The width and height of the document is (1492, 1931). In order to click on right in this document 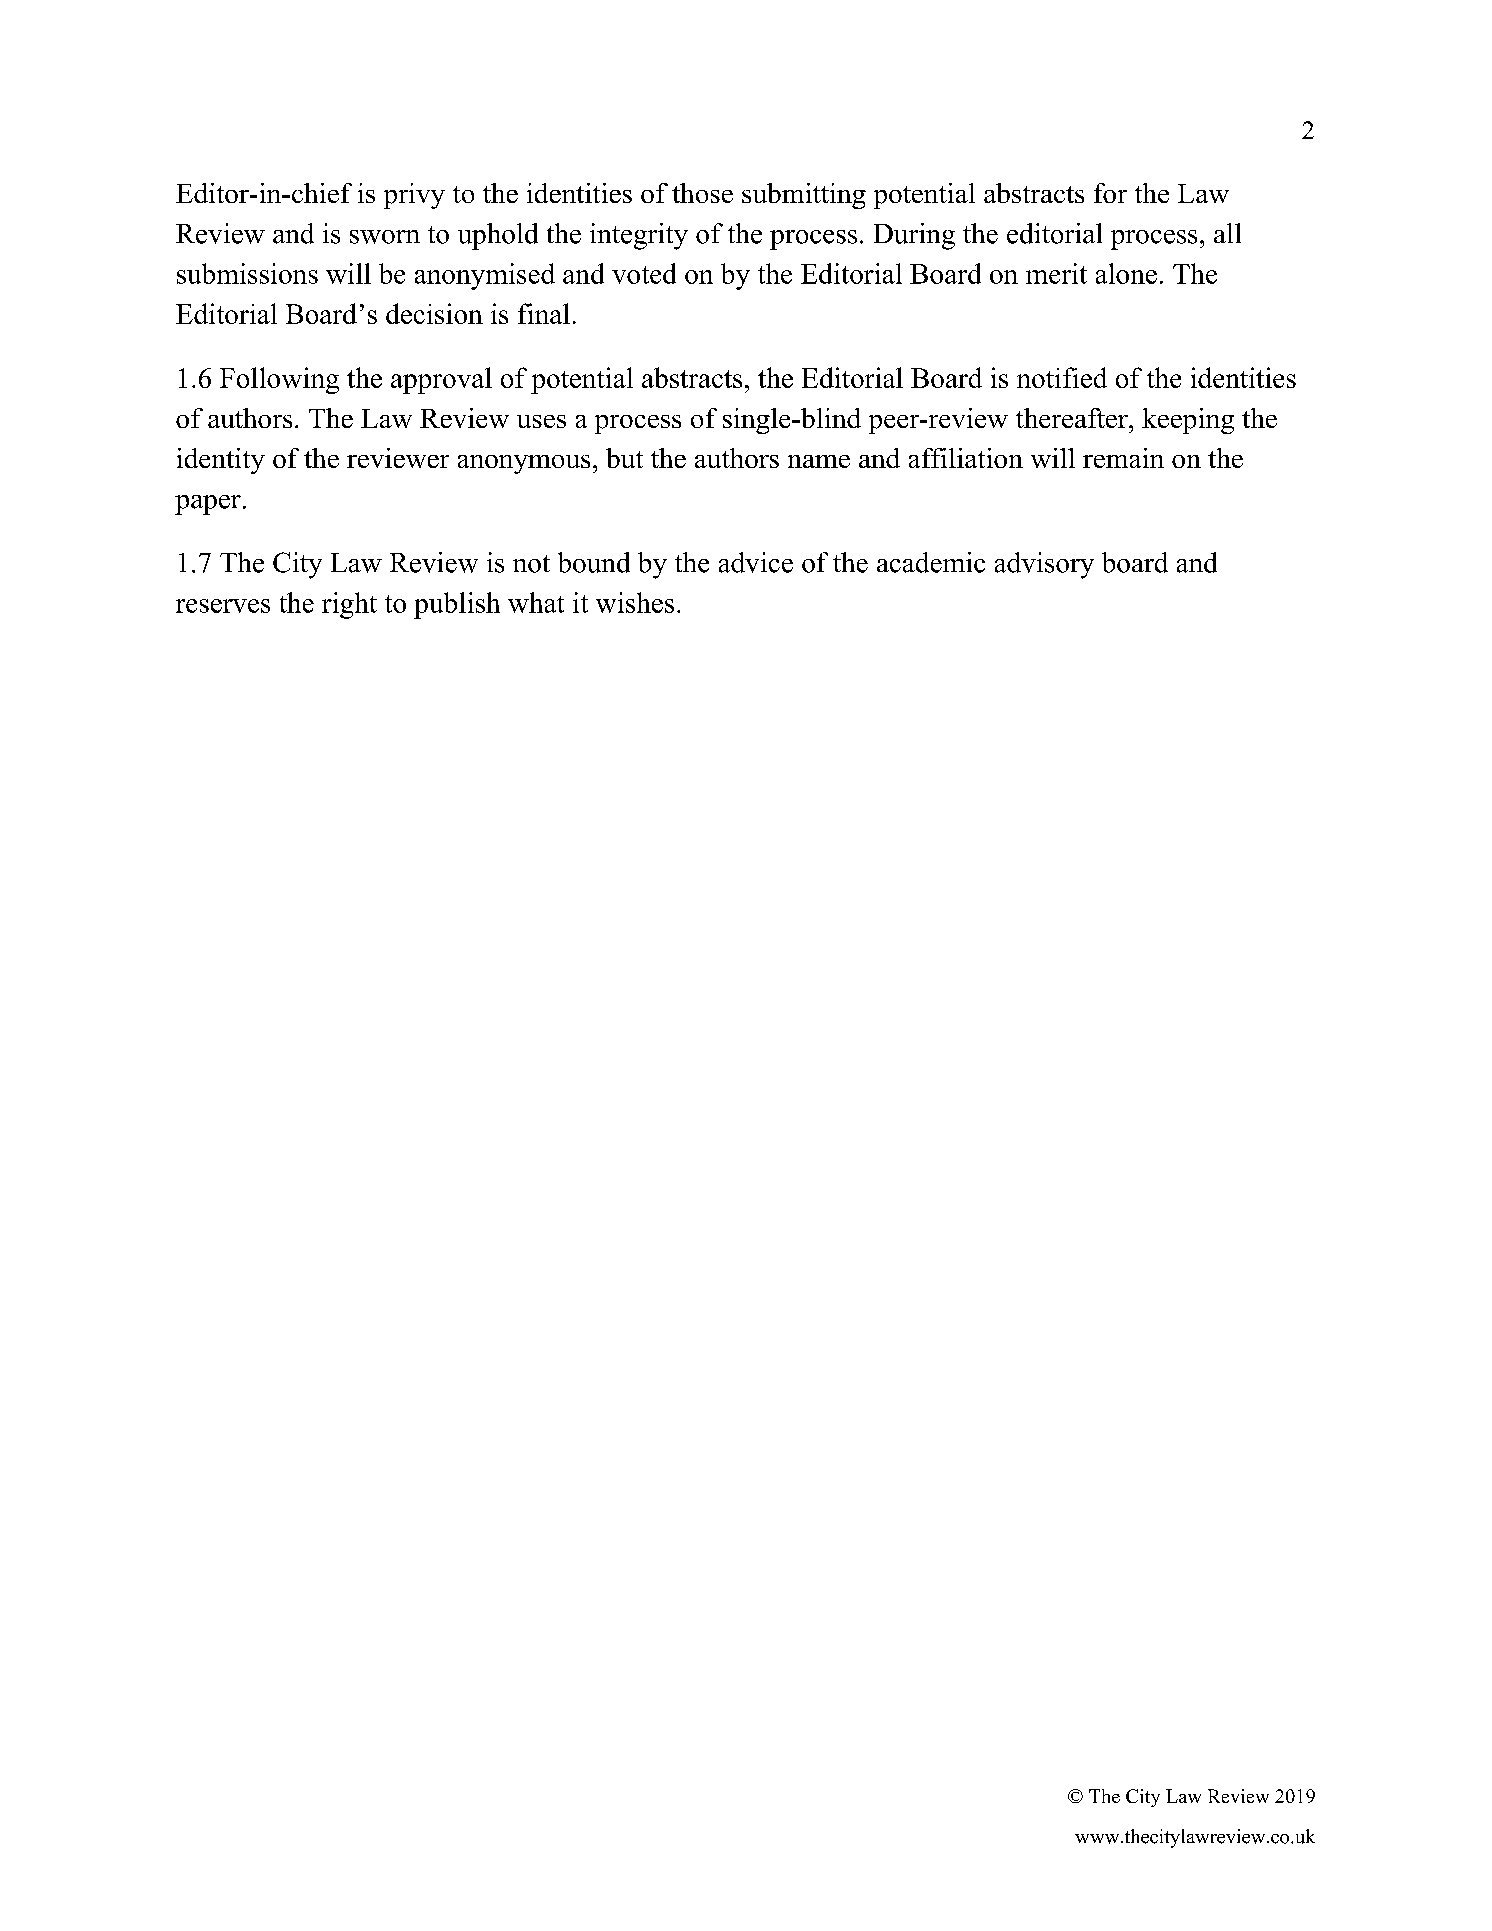, I will do `click(349, 605)`.
